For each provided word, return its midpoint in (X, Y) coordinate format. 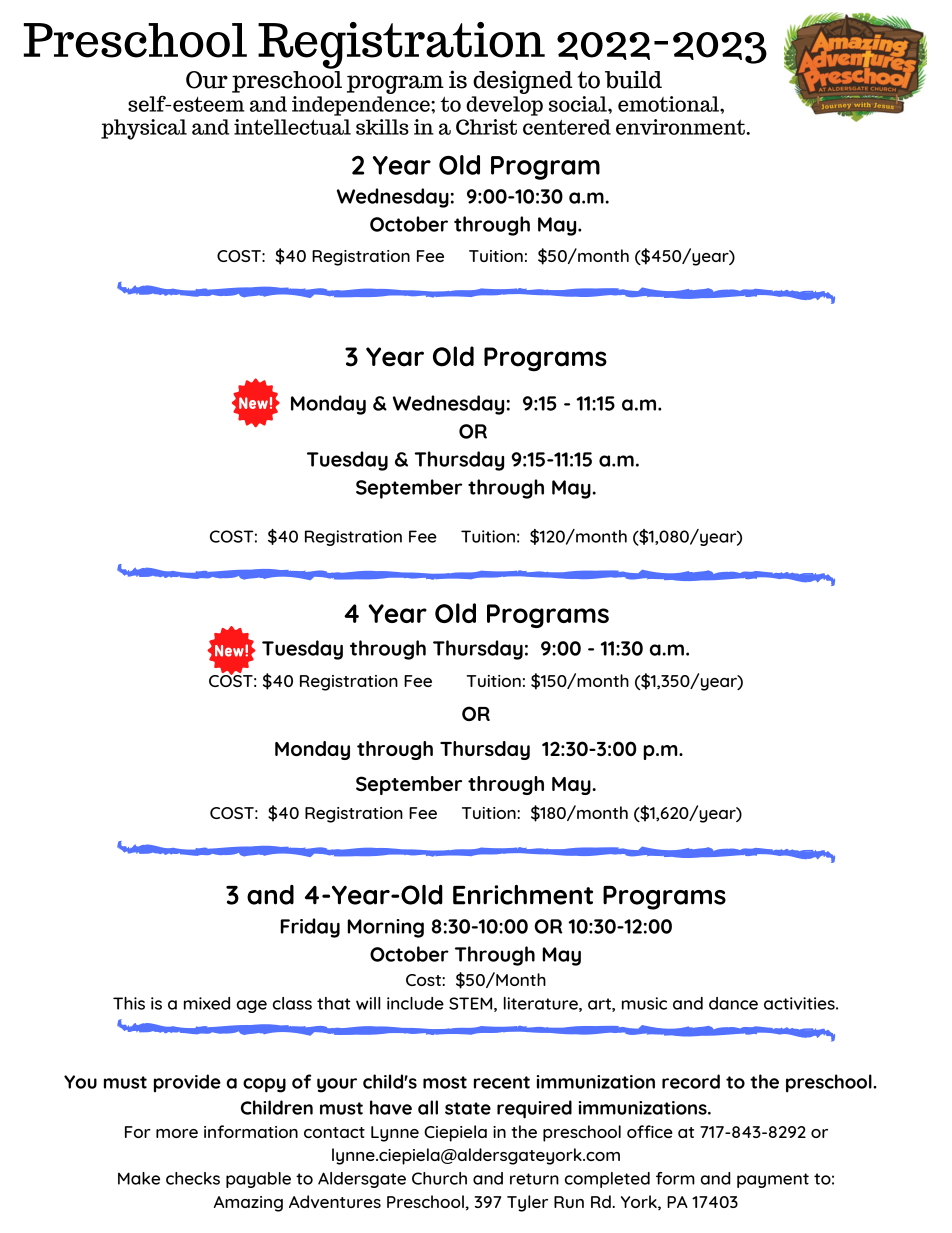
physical (144, 129)
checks (193, 1178)
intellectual (292, 127)
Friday (310, 928)
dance (733, 1003)
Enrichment (523, 895)
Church (439, 1178)
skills (382, 127)
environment (681, 127)
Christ (486, 127)
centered (567, 127)
